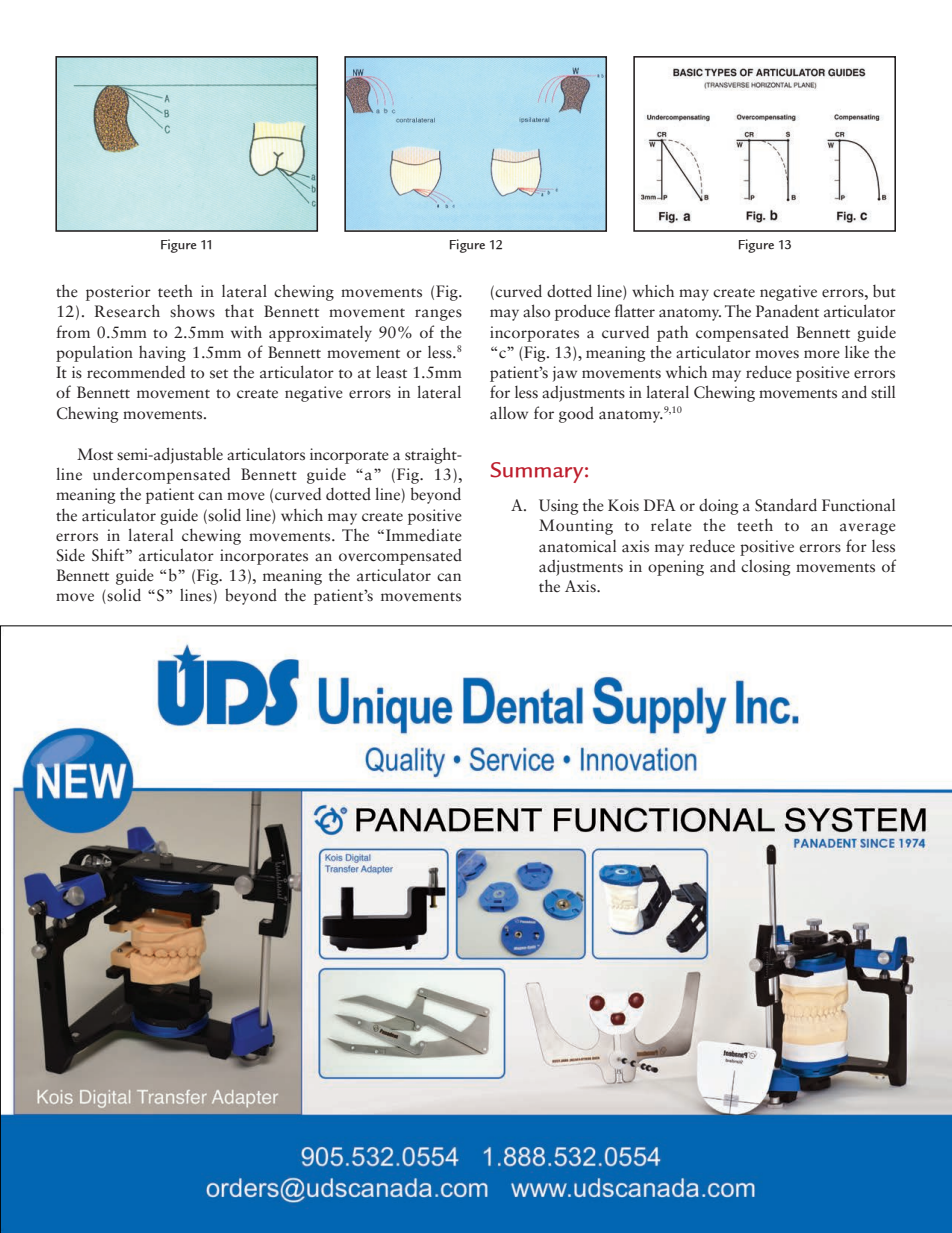 This document has height=1233, width=952. Describe the element at coordinates (765, 567) in the document. I see `closing` at that location.
